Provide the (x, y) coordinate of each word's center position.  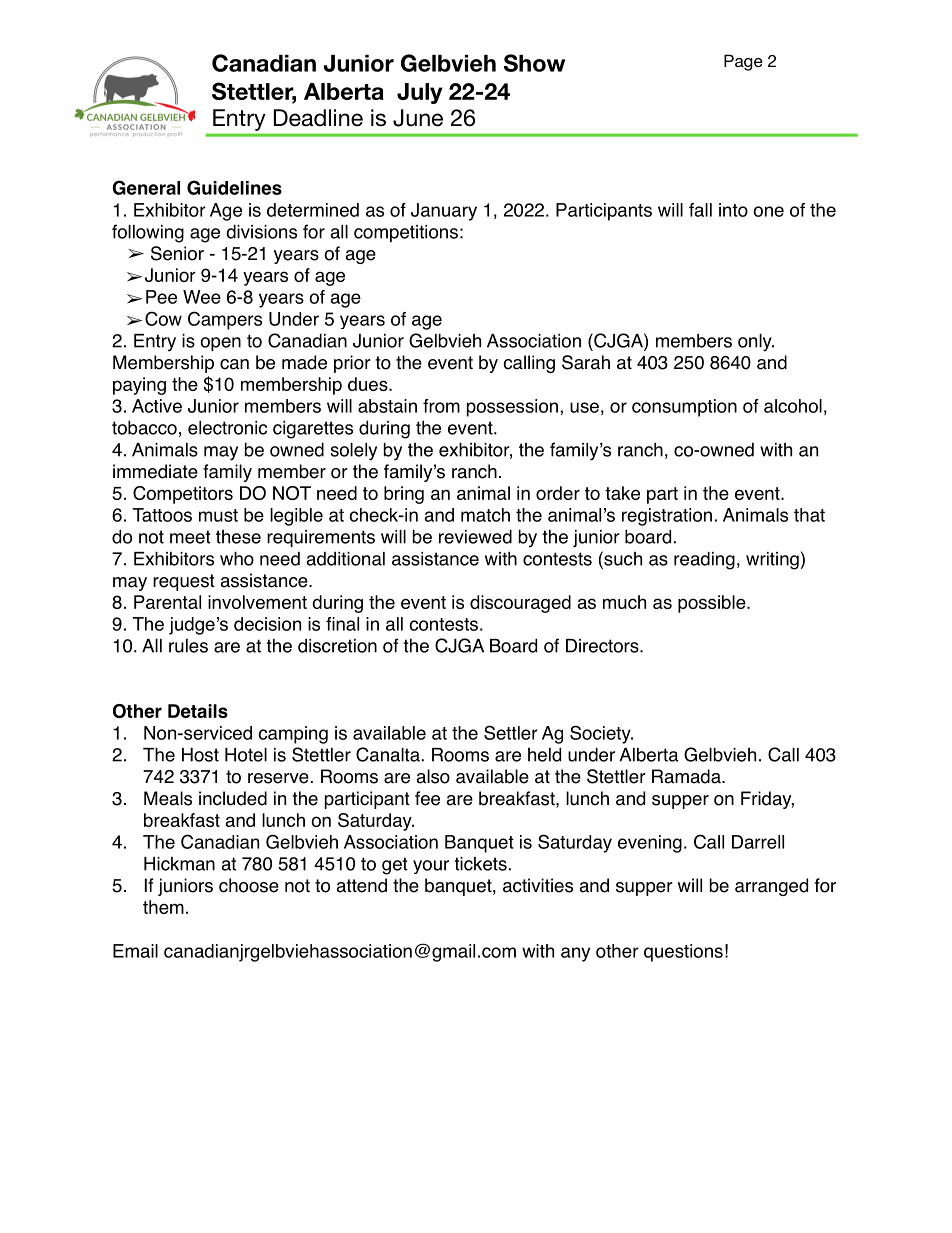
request (184, 582)
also (433, 776)
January (444, 212)
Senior (177, 253)
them (163, 907)
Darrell (758, 842)
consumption (684, 408)
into (733, 210)
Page (743, 62)
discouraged (520, 604)
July (419, 93)
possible (713, 604)
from (441, 406)
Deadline (318, 118)
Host (200, 755)
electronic (227, 428)
